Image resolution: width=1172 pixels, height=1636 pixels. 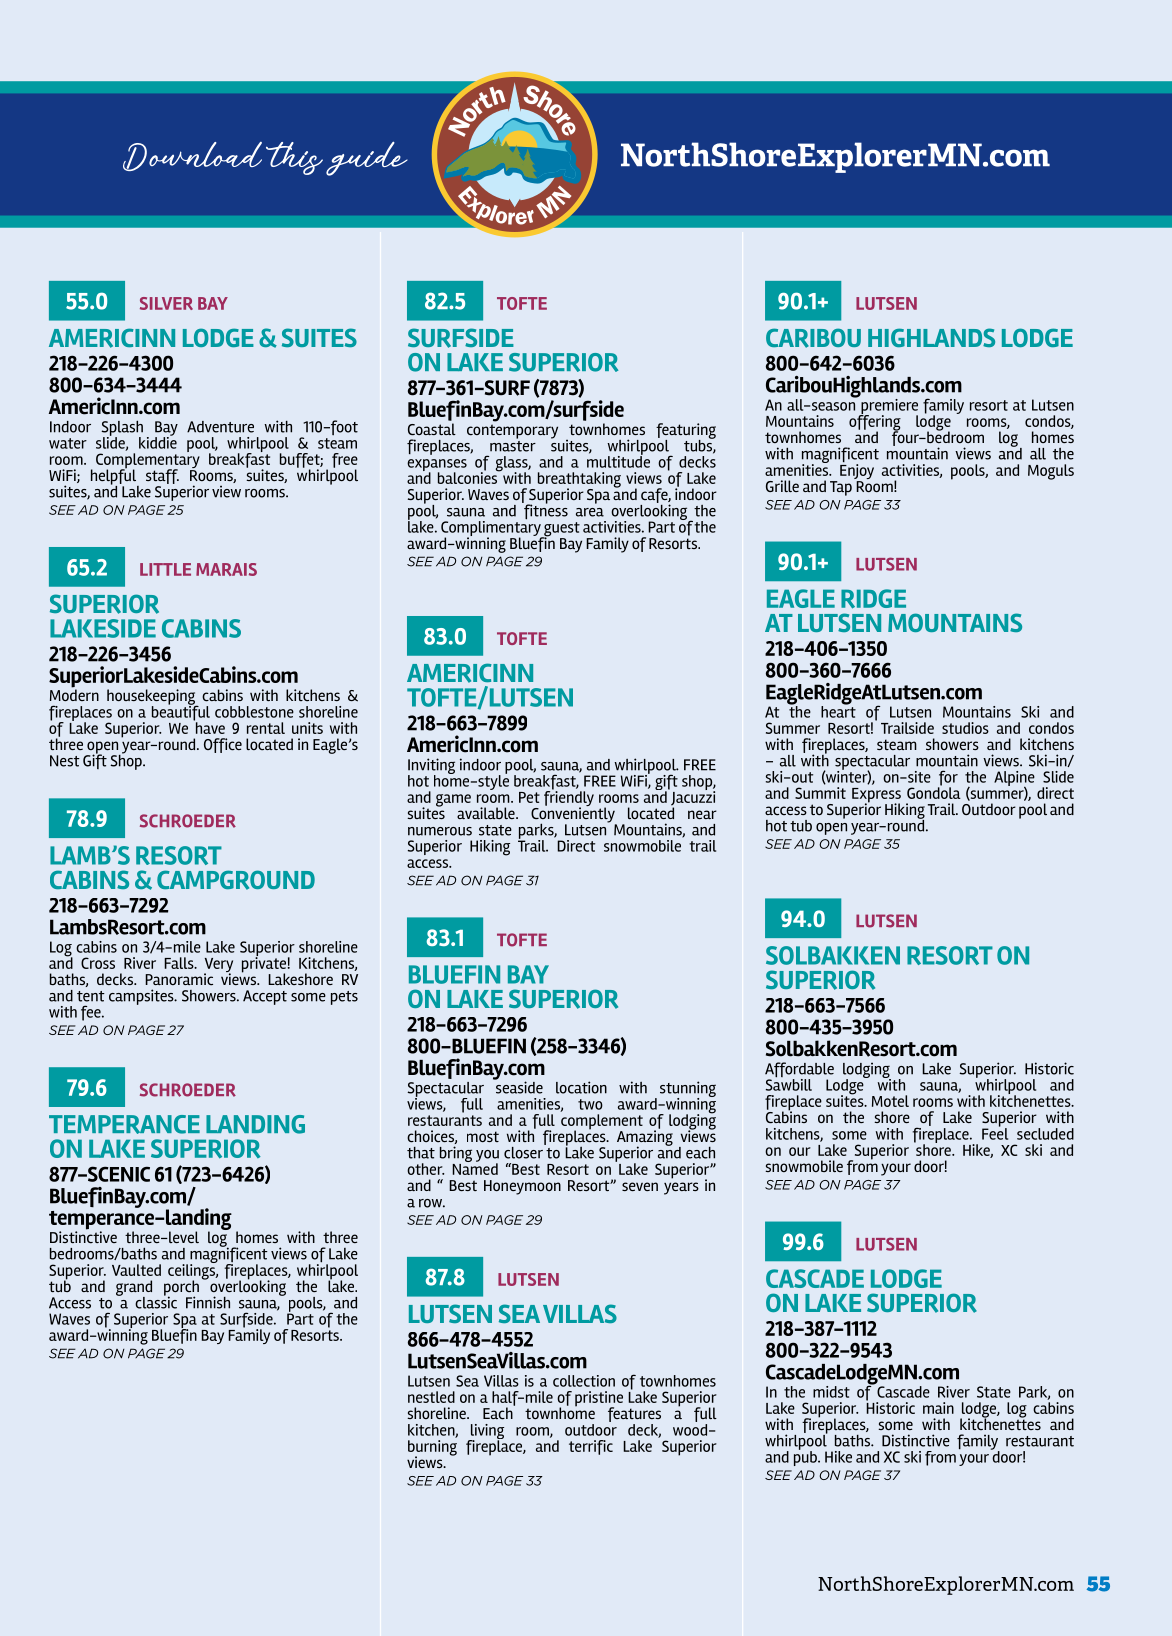 What do you see at coordinates (888, 408) in the image?
I see `premiere` at bounding box center [888, 408].
